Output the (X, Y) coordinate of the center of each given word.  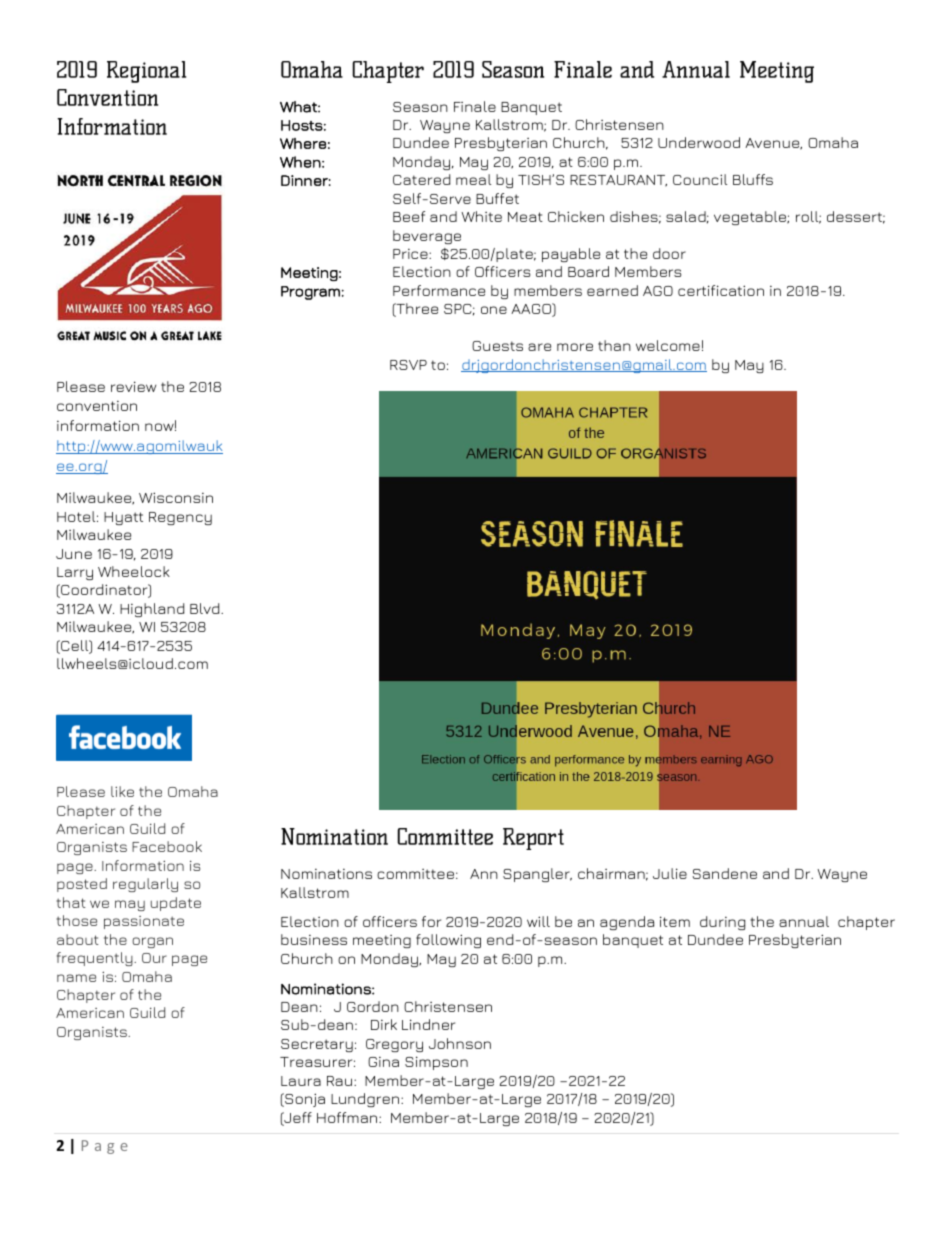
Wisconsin (176, 497)
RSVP (408, 365)
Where (303, 143)
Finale (475, 106)
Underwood (699, 142)
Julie (670, 873)
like (122, 791)
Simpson (436, 1063)
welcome (668, 345)
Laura (301, 1081)
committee (415, 874)
